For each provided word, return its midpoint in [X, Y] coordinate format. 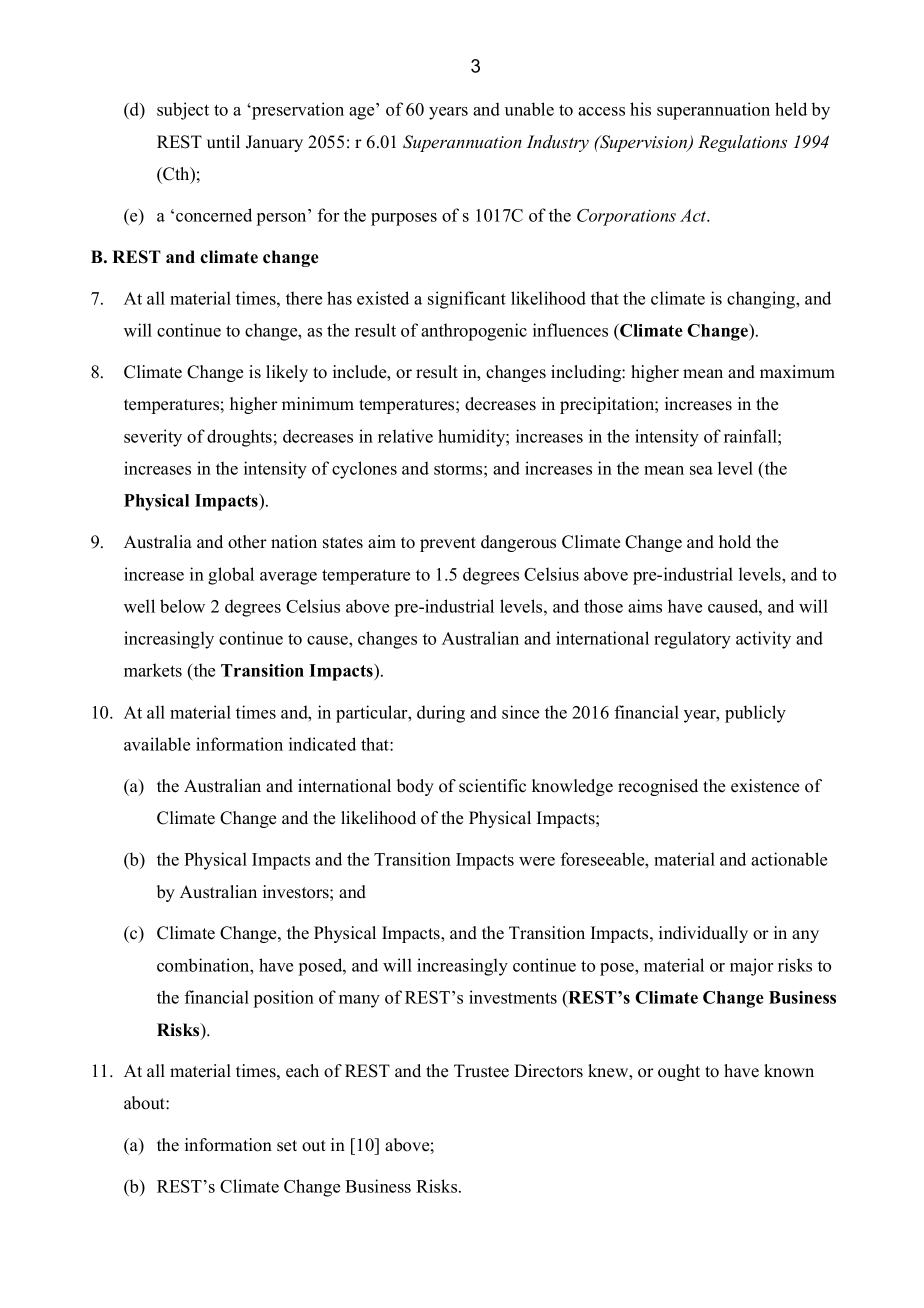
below [182, 606]
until [223, 141]
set [287, 1146]
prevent [448, 544]
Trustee [481, 1071]
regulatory [692, 640]
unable [529, 109]
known [789, 1071]
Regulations [742, 143]
